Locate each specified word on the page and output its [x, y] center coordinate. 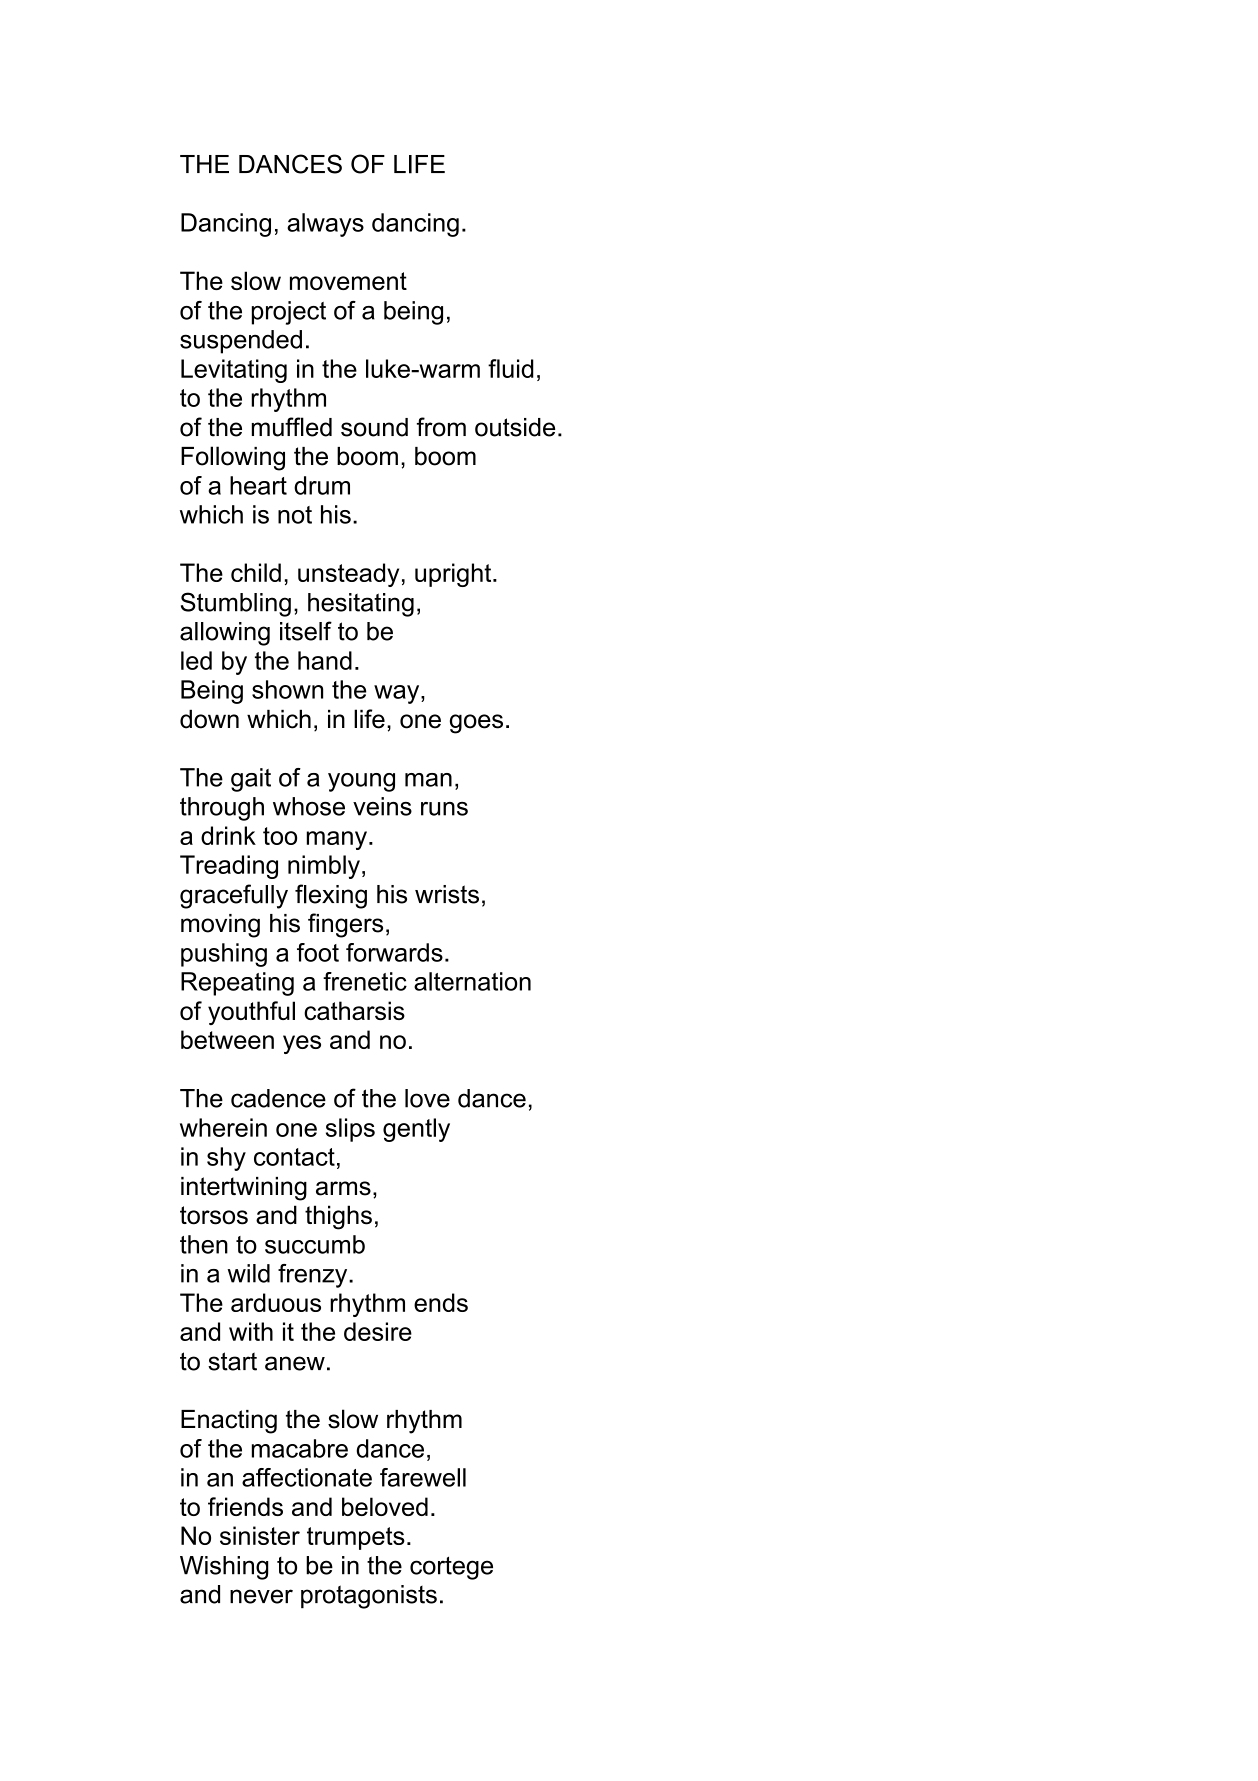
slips [350, 1130]
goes [476, 724]
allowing [225, 634]
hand [325, 660]
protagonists [369, 1597]
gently [416, 1130]
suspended [241, 342]
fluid [511, 368]
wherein [223, 1127]
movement [348, 281]
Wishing [224, 1568]
